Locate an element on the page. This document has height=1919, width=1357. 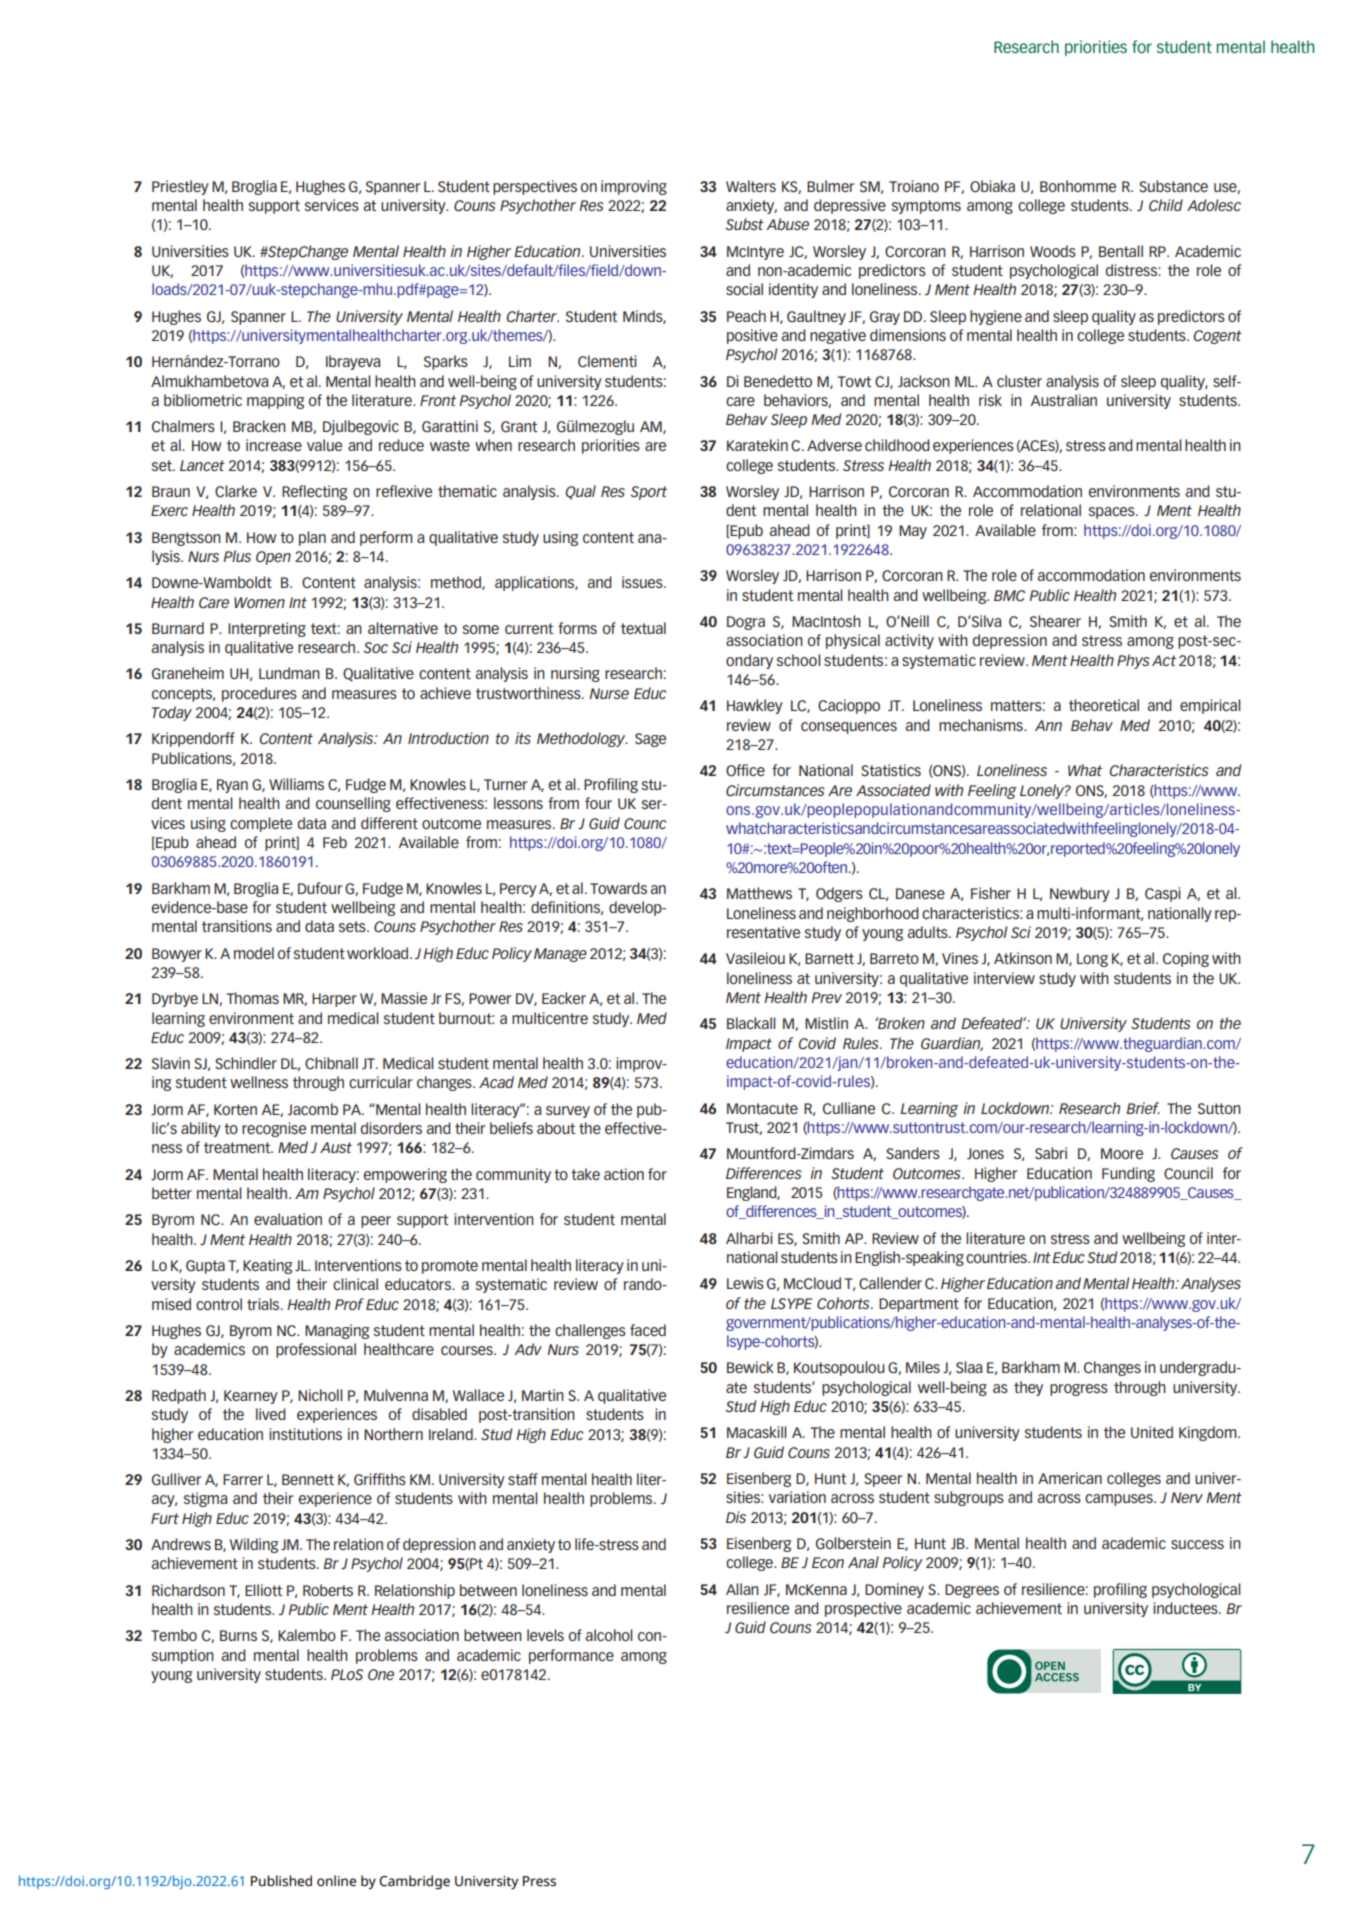
Office is located at coordinates (745, 770).
